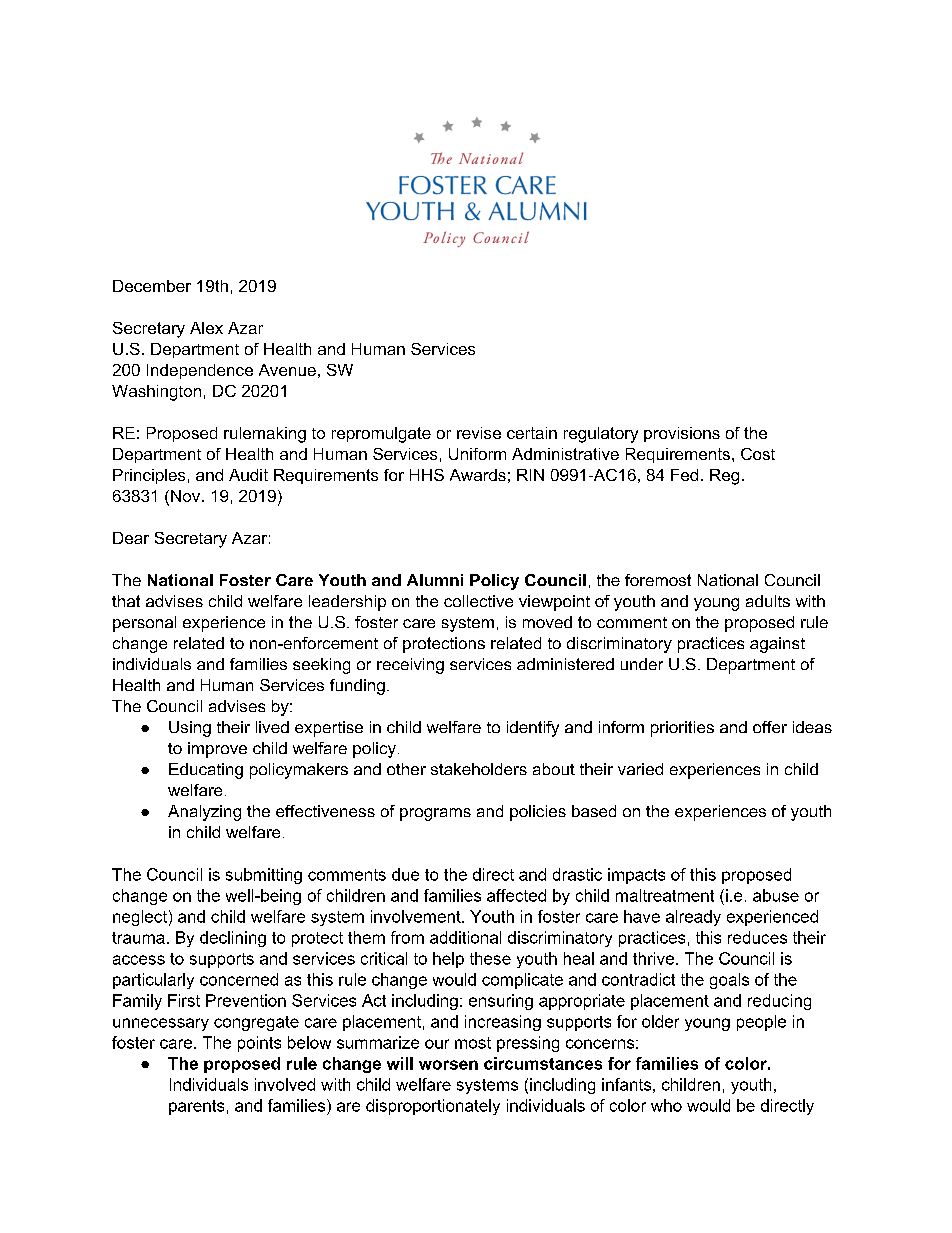  I want to click on Analyzing, so click(204, 813).
